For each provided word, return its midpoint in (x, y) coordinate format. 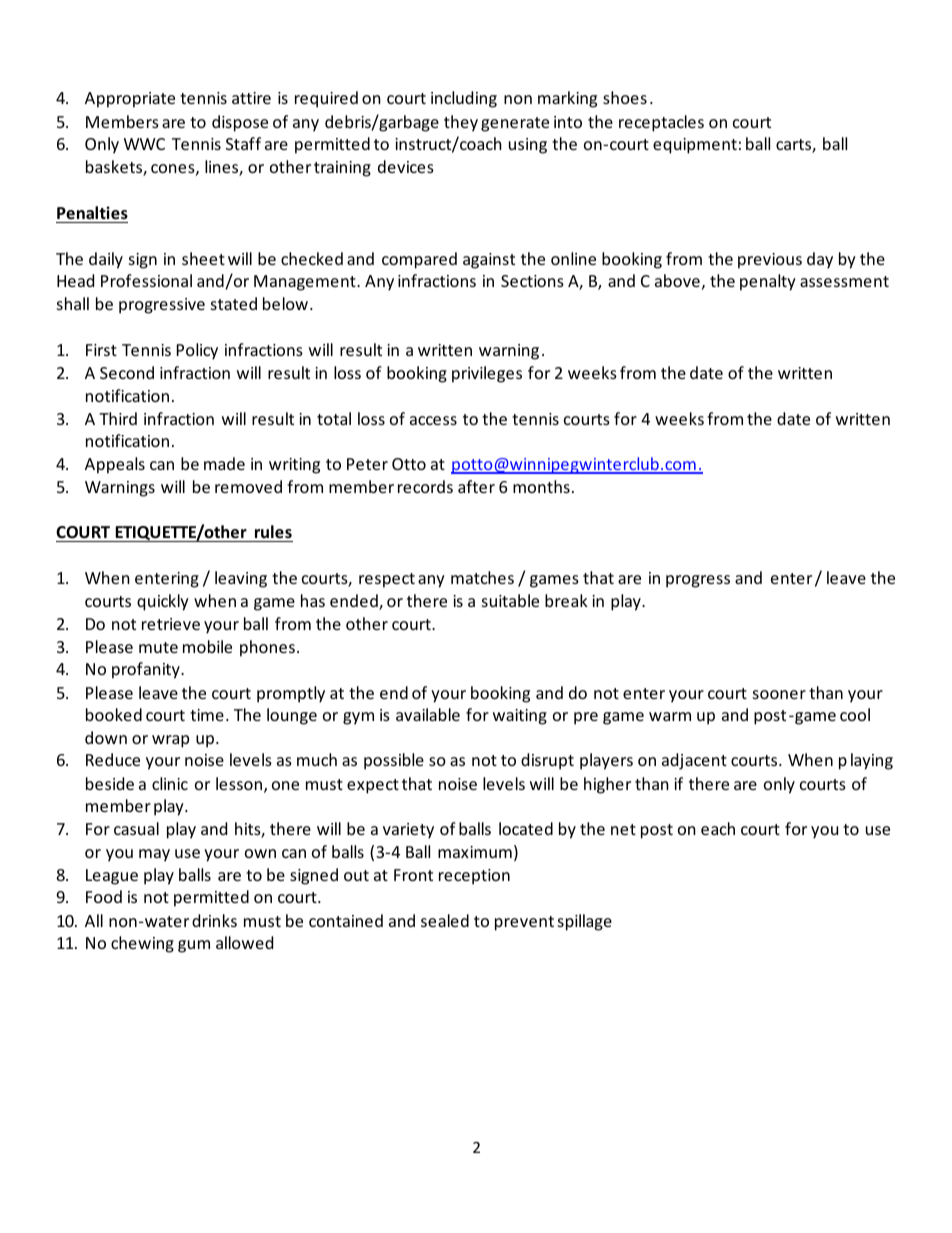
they (461, 123)
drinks (214, 920)
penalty (768, 282)
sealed (445, 920)
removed (248, 486)
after (476, 486)
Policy (197, 351)
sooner (779, 694)
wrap (170, 741)
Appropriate (130, 100)
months (541, 486)
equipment (695, 146)
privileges (487, 374)
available (428, 714)
